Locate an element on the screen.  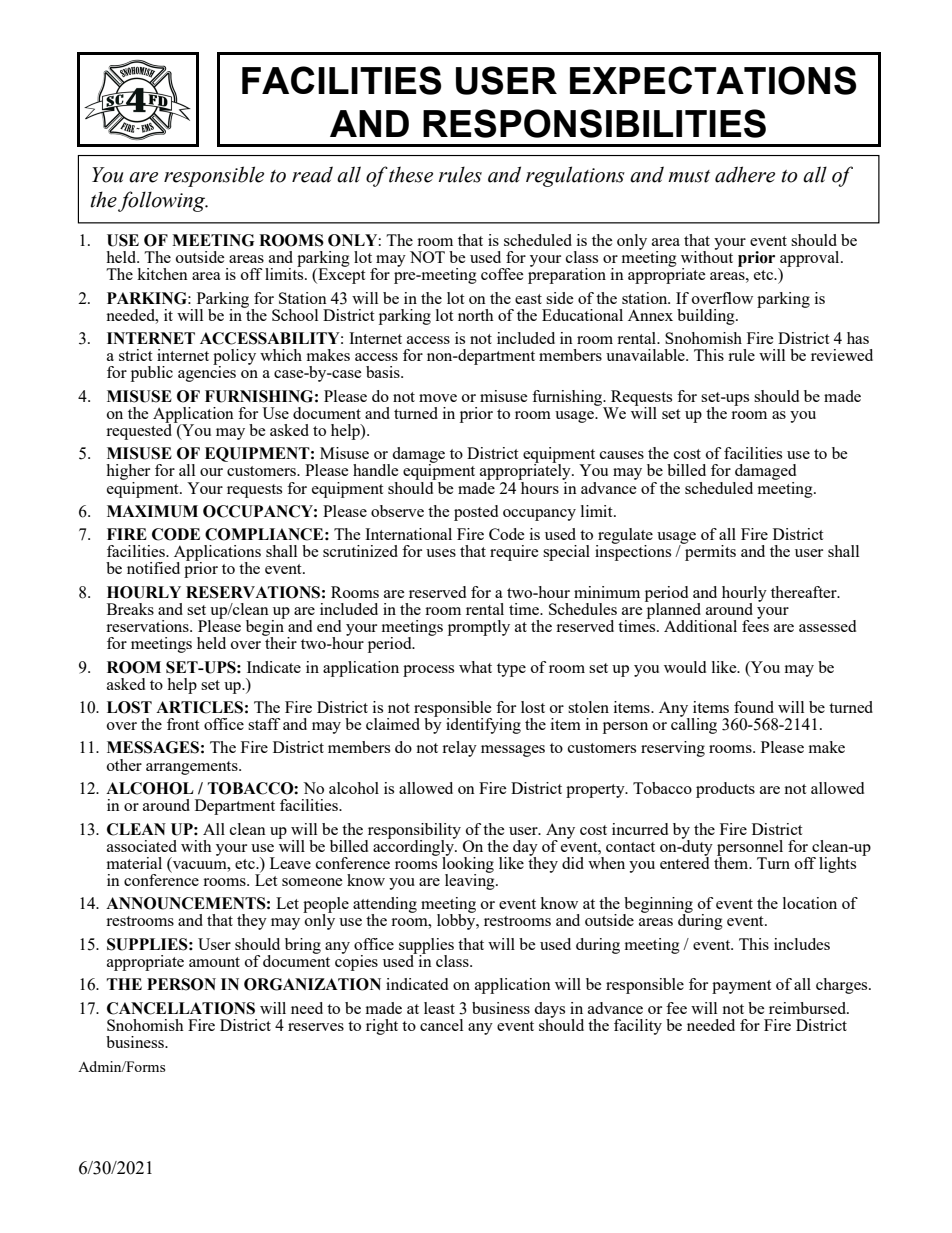
permits is located at coordinates (709, 552).
